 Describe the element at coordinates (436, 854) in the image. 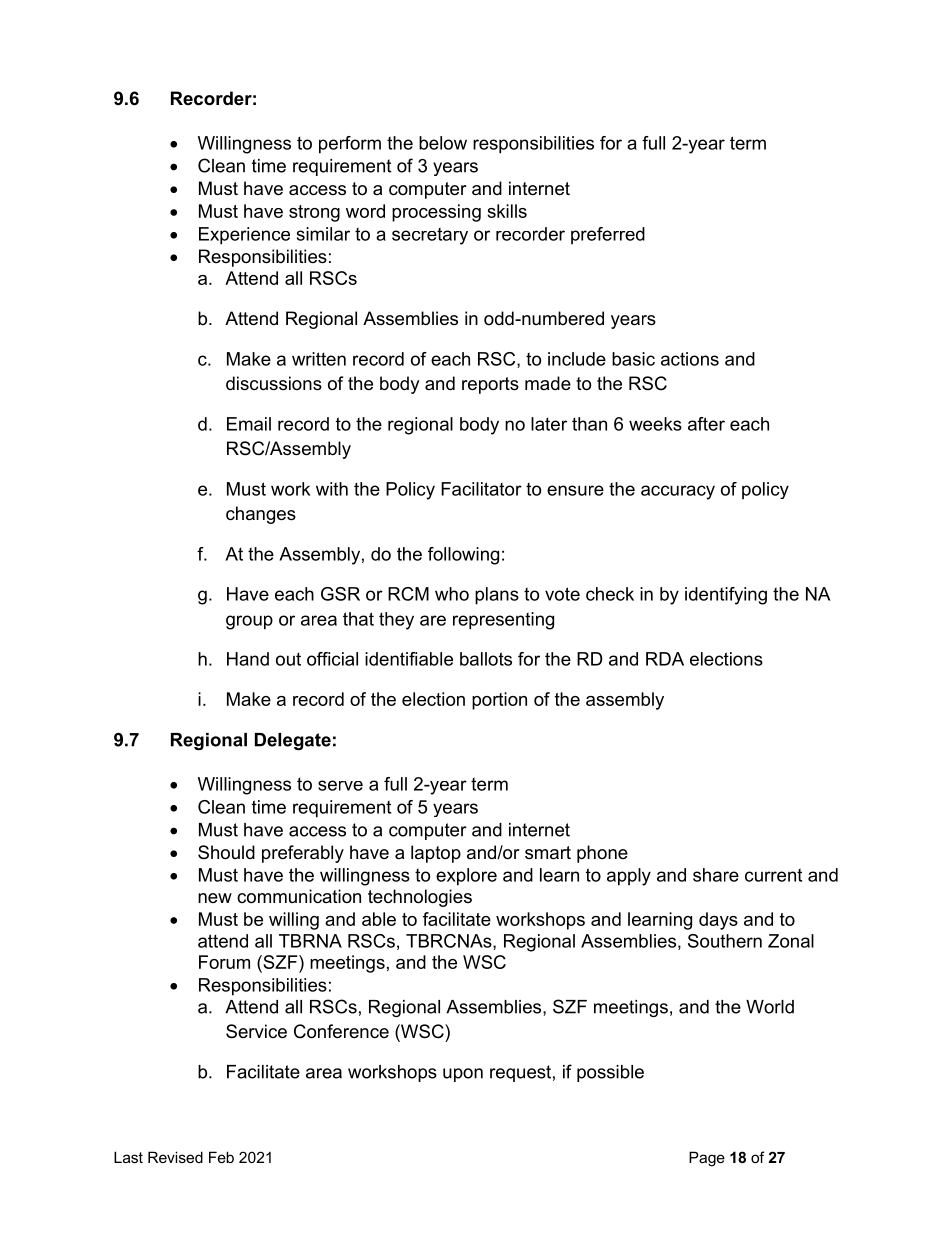

I see `laptop` at that location.
